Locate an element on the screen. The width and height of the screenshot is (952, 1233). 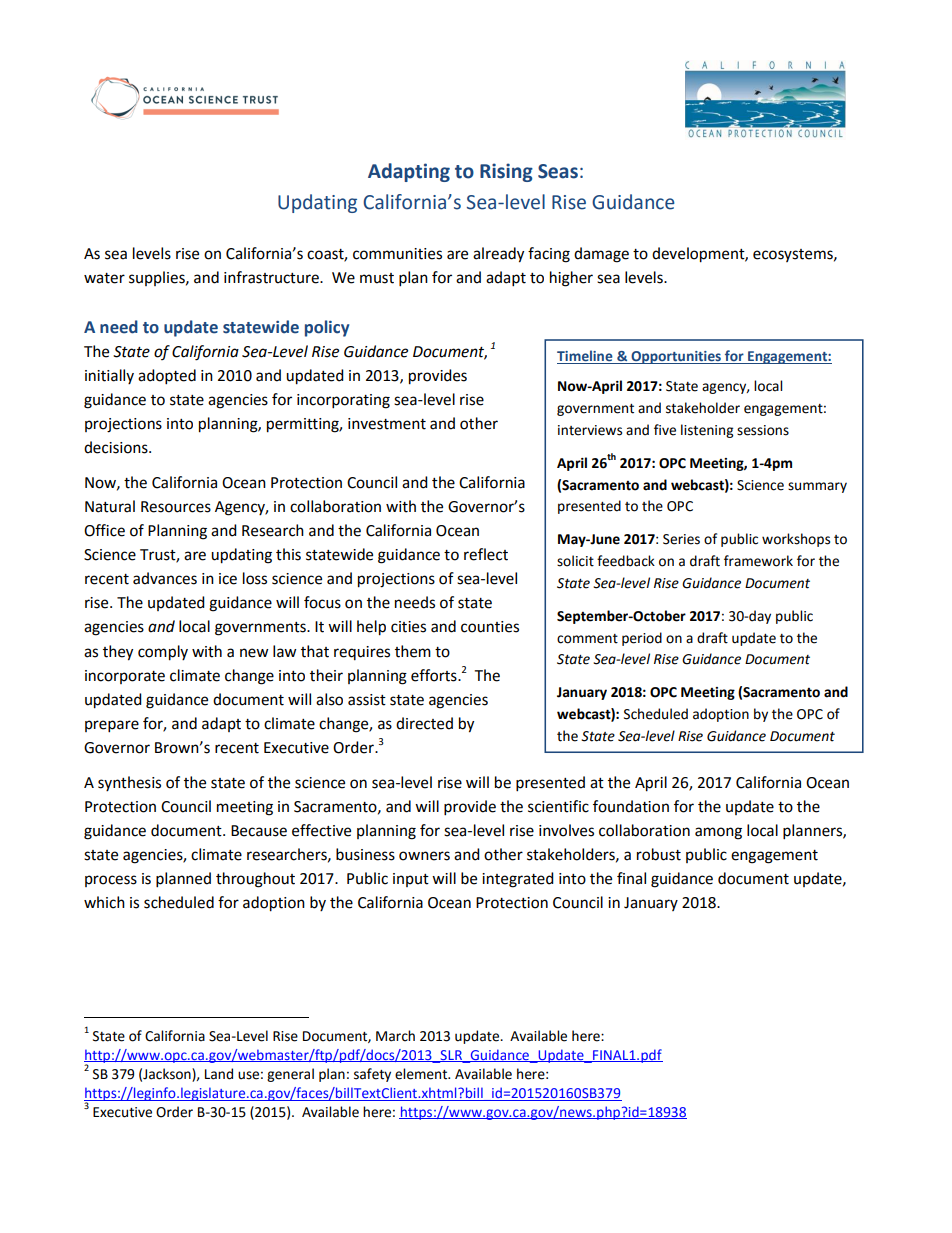
infrastructure is located at coordinates (272, 277).
